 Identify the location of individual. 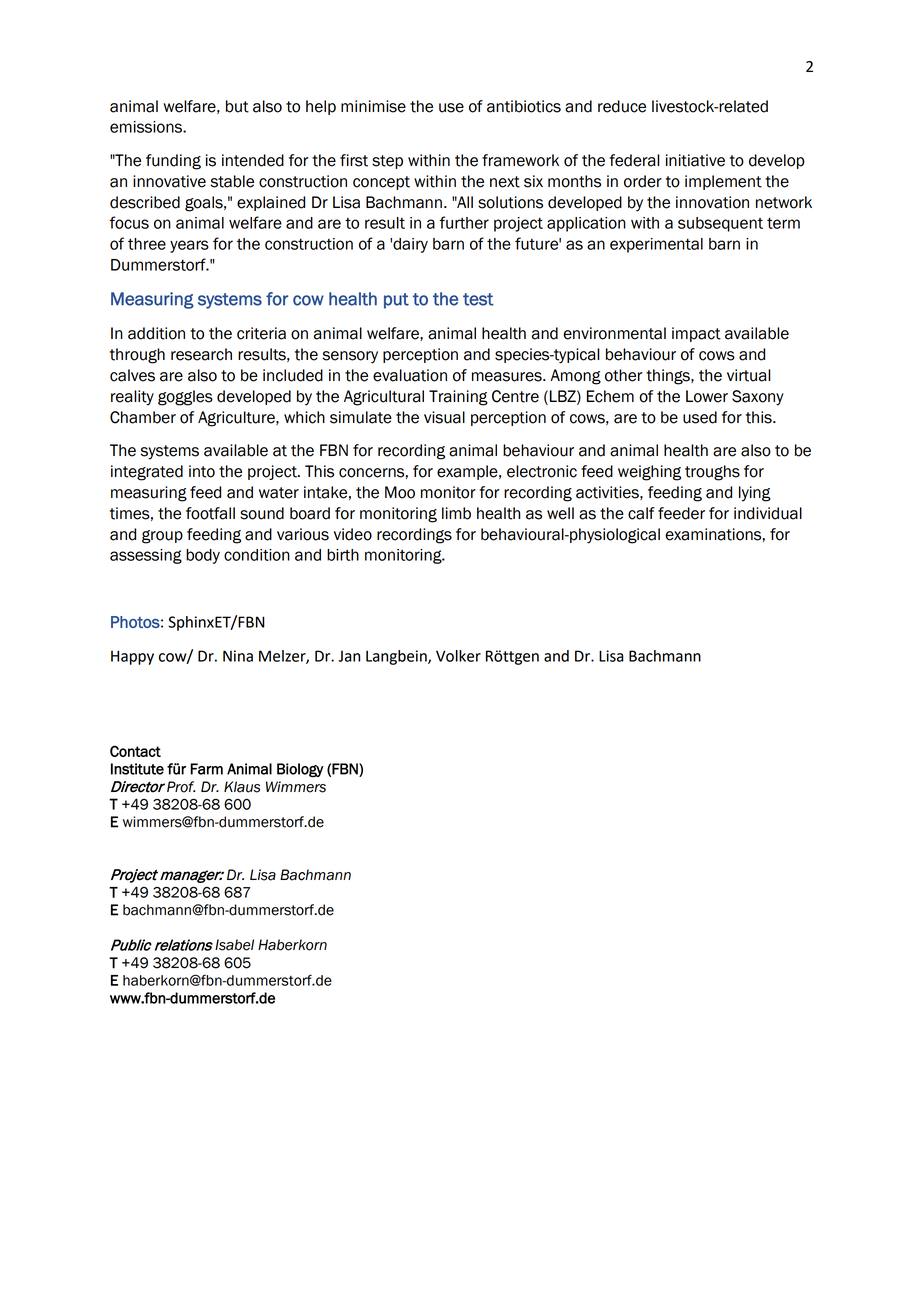
(768, 513).
